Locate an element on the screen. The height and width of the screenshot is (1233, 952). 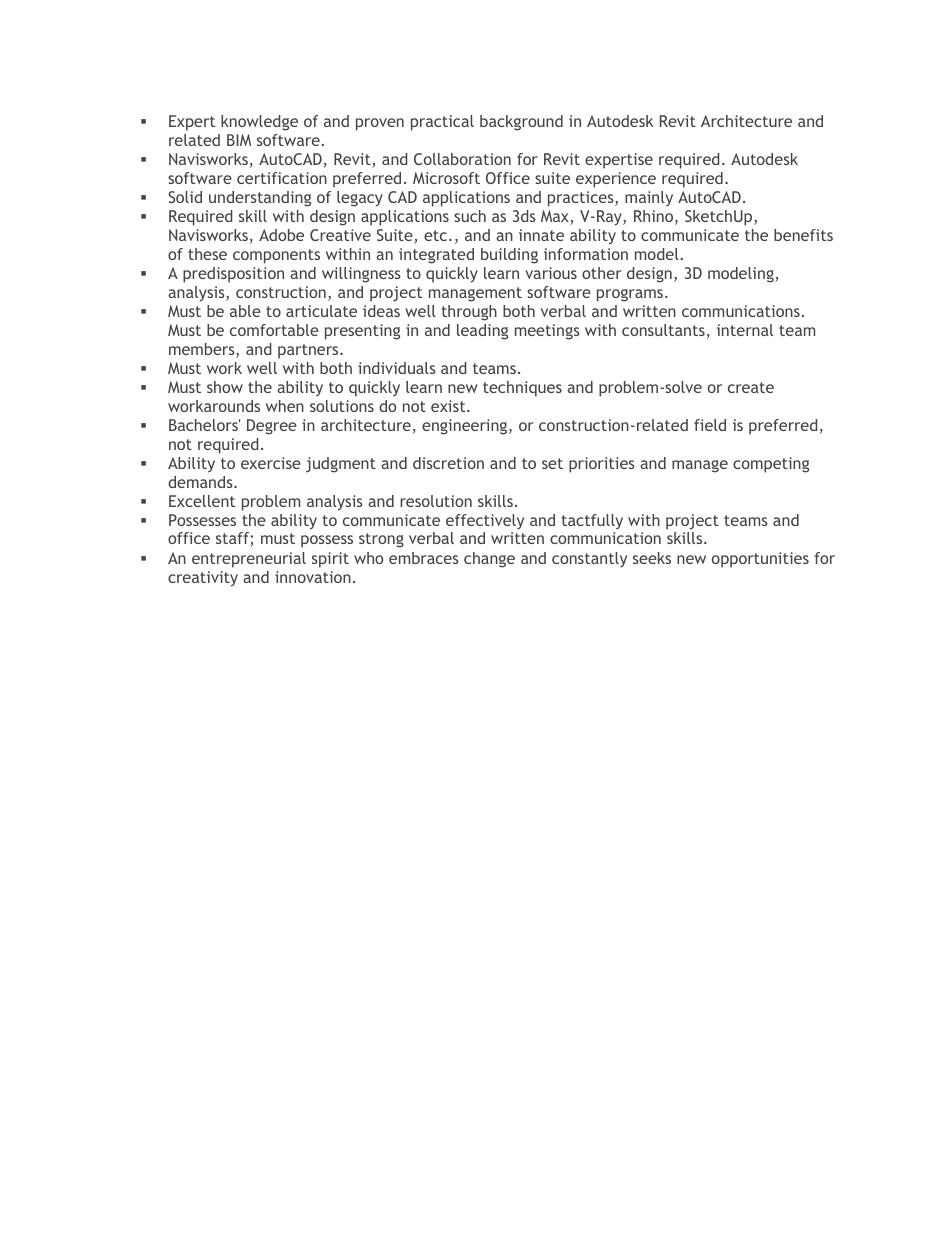
field is located at coordinates (710, 425).
